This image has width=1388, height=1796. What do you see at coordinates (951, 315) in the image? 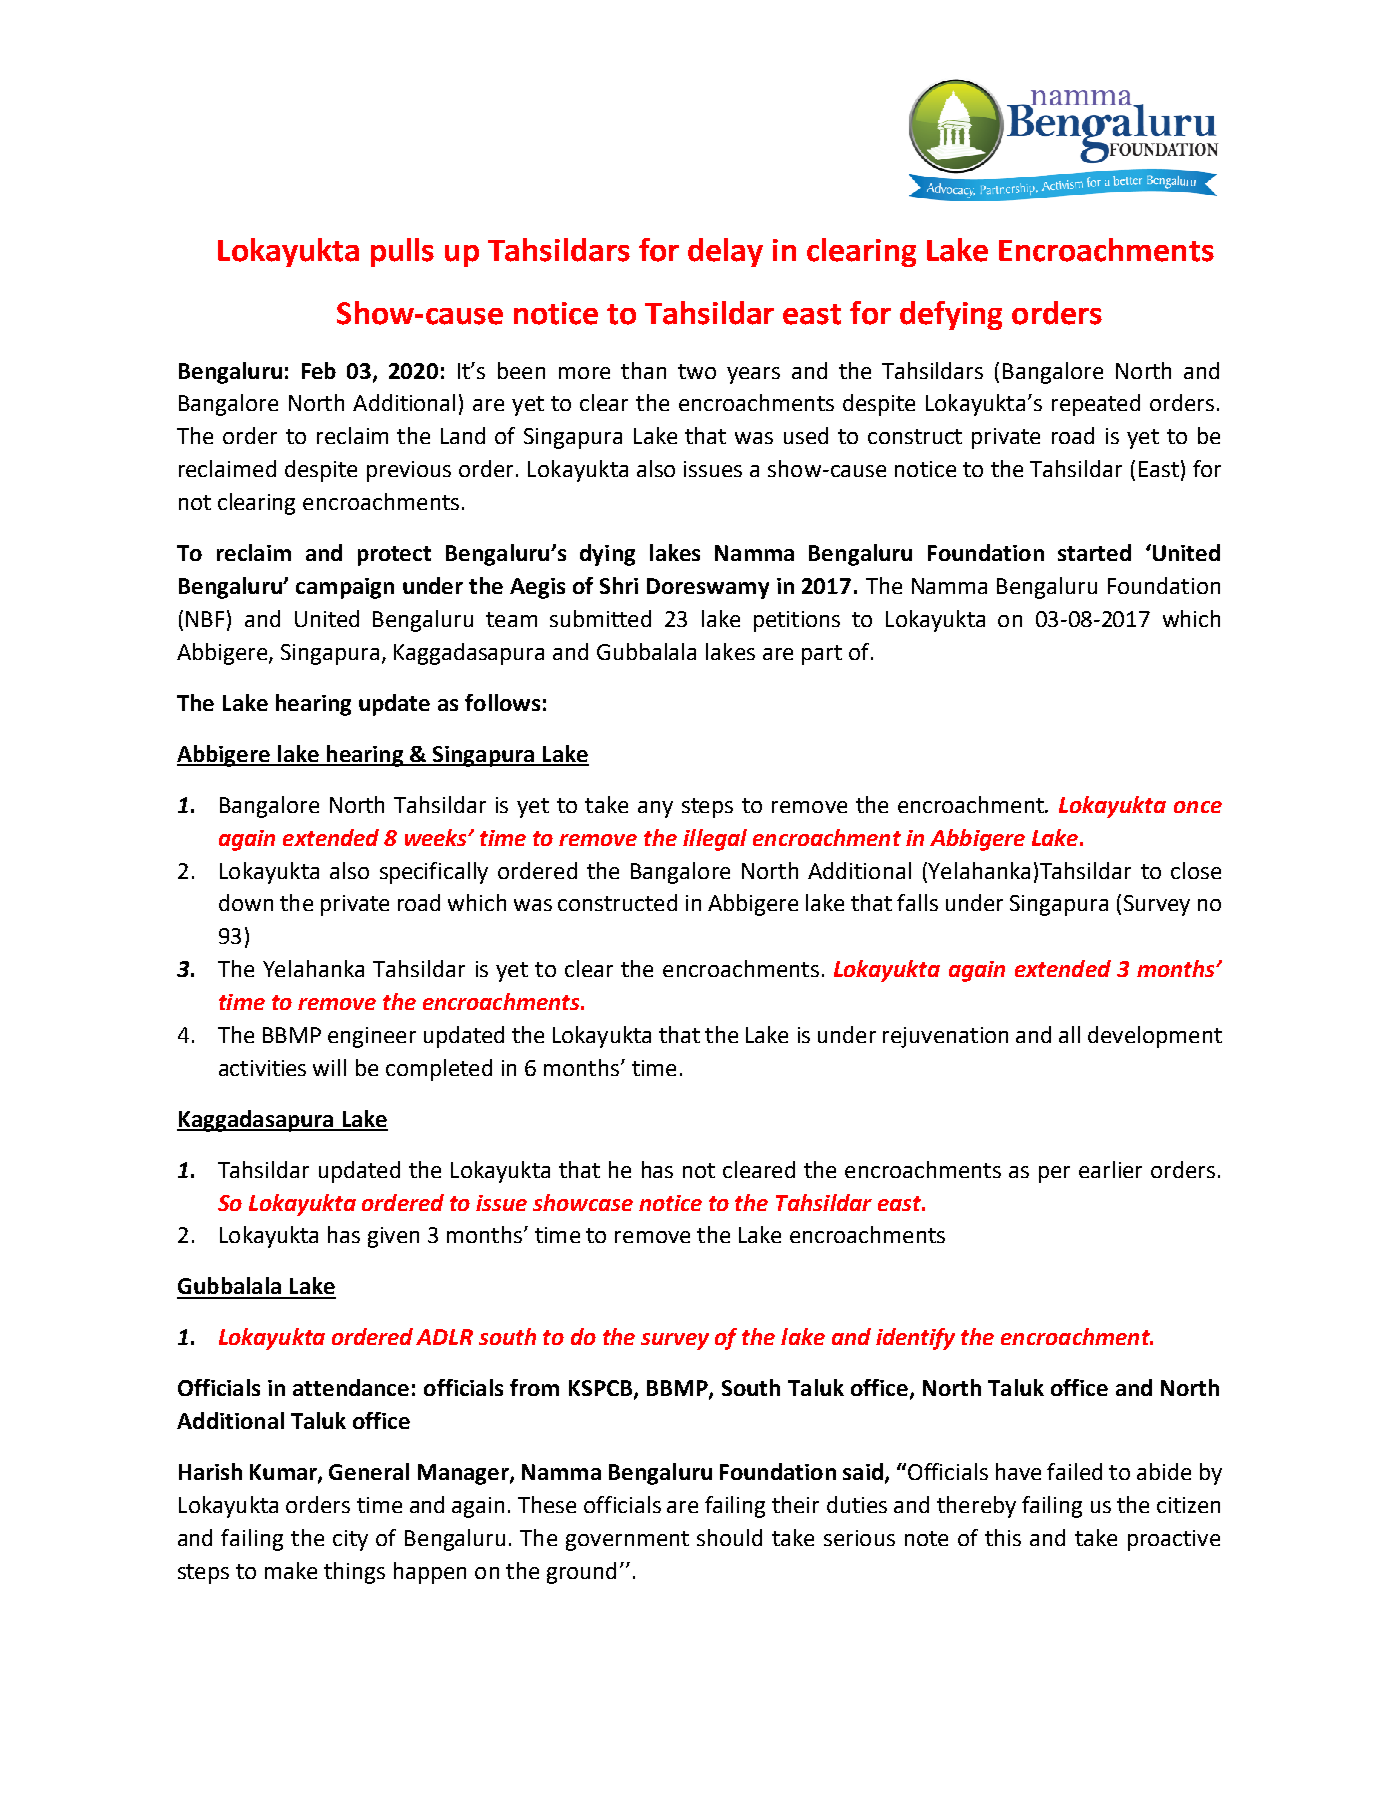
I see `defying` at bounding box center [951, 315].
